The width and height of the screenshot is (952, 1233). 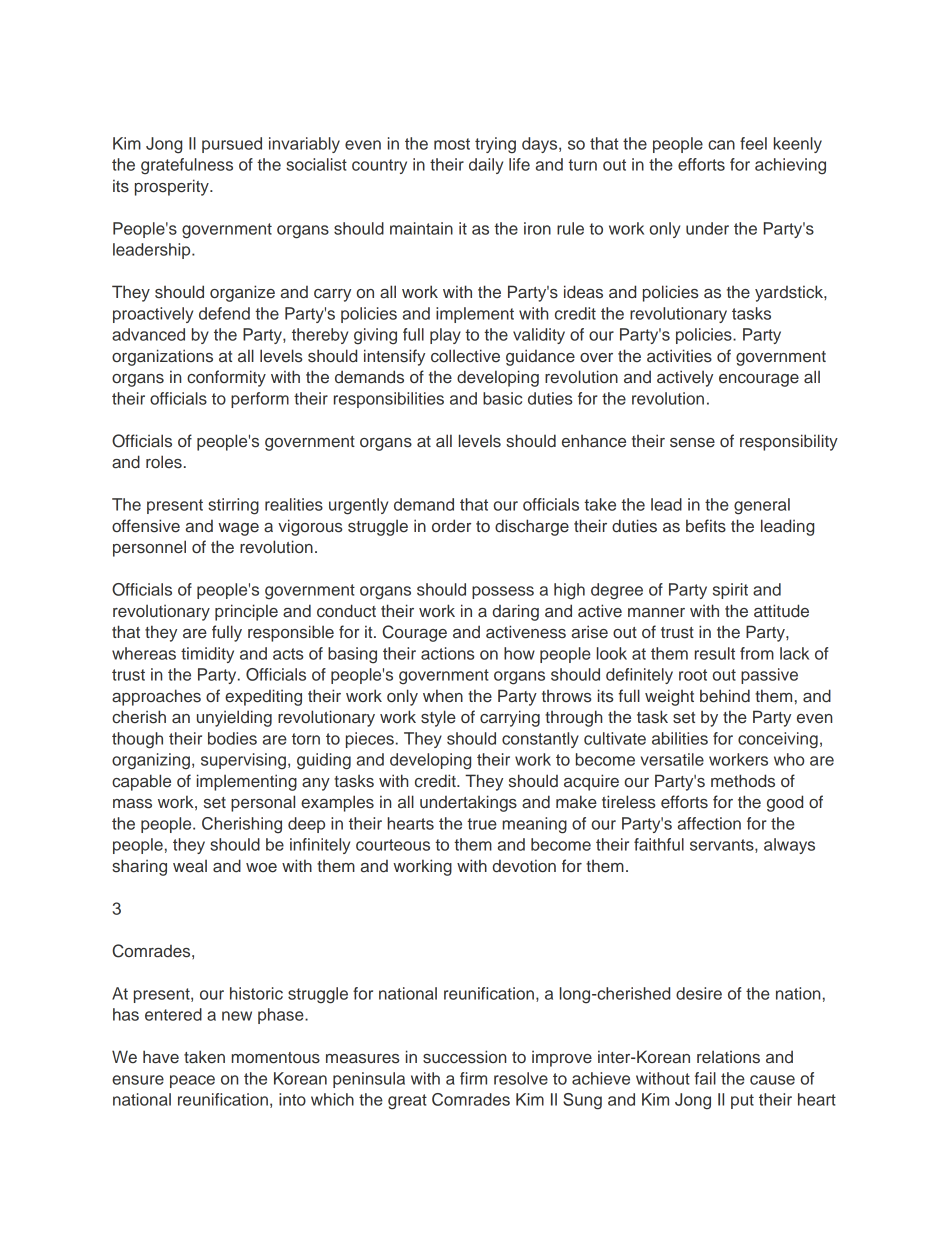 What do you see at coordinates (486, 166) in the screenshot?
I see `daily` at bounding box center [486, 166].
